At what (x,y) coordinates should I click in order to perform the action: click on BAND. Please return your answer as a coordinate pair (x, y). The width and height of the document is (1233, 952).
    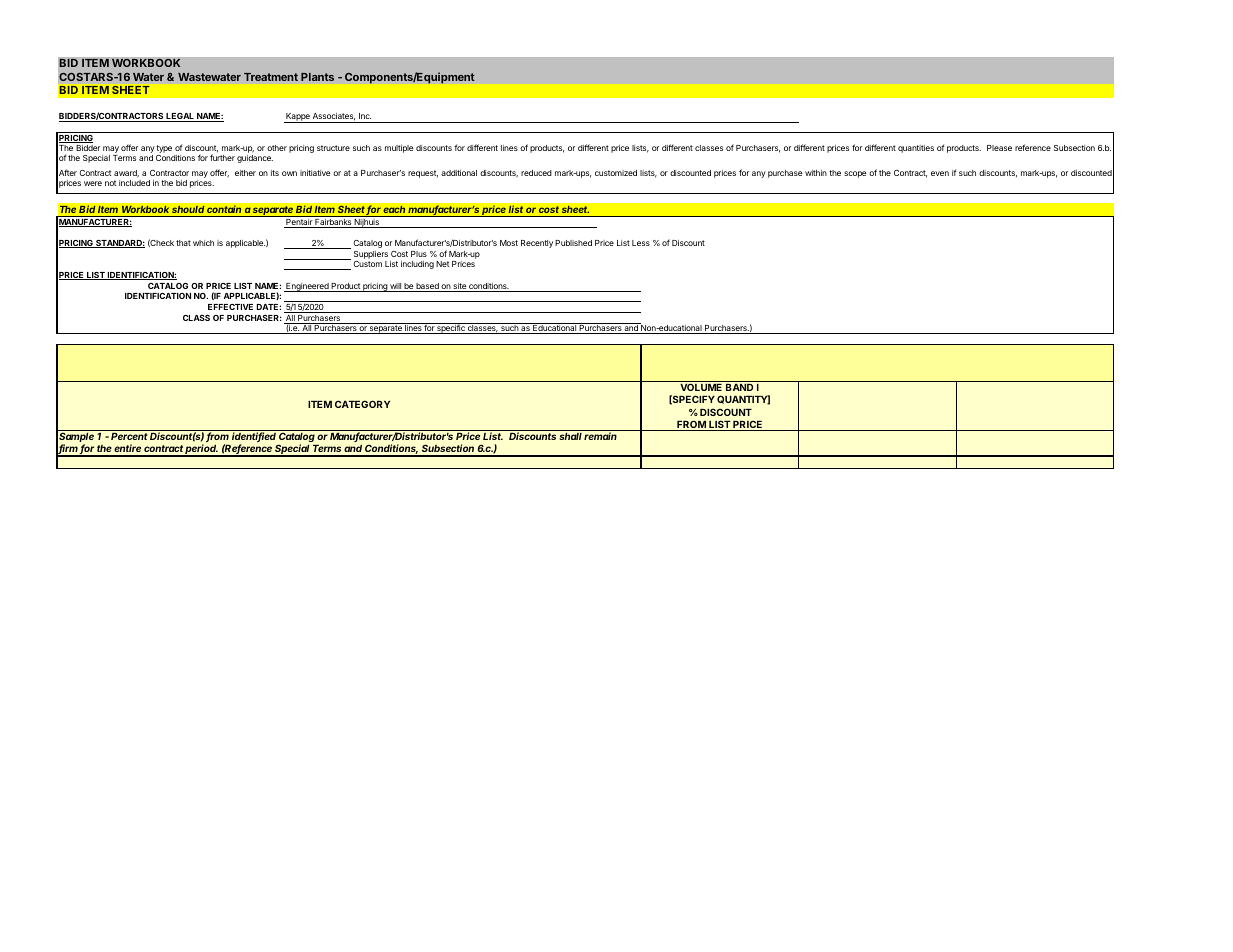
    Looking at the image, I should click on (739, 387).
